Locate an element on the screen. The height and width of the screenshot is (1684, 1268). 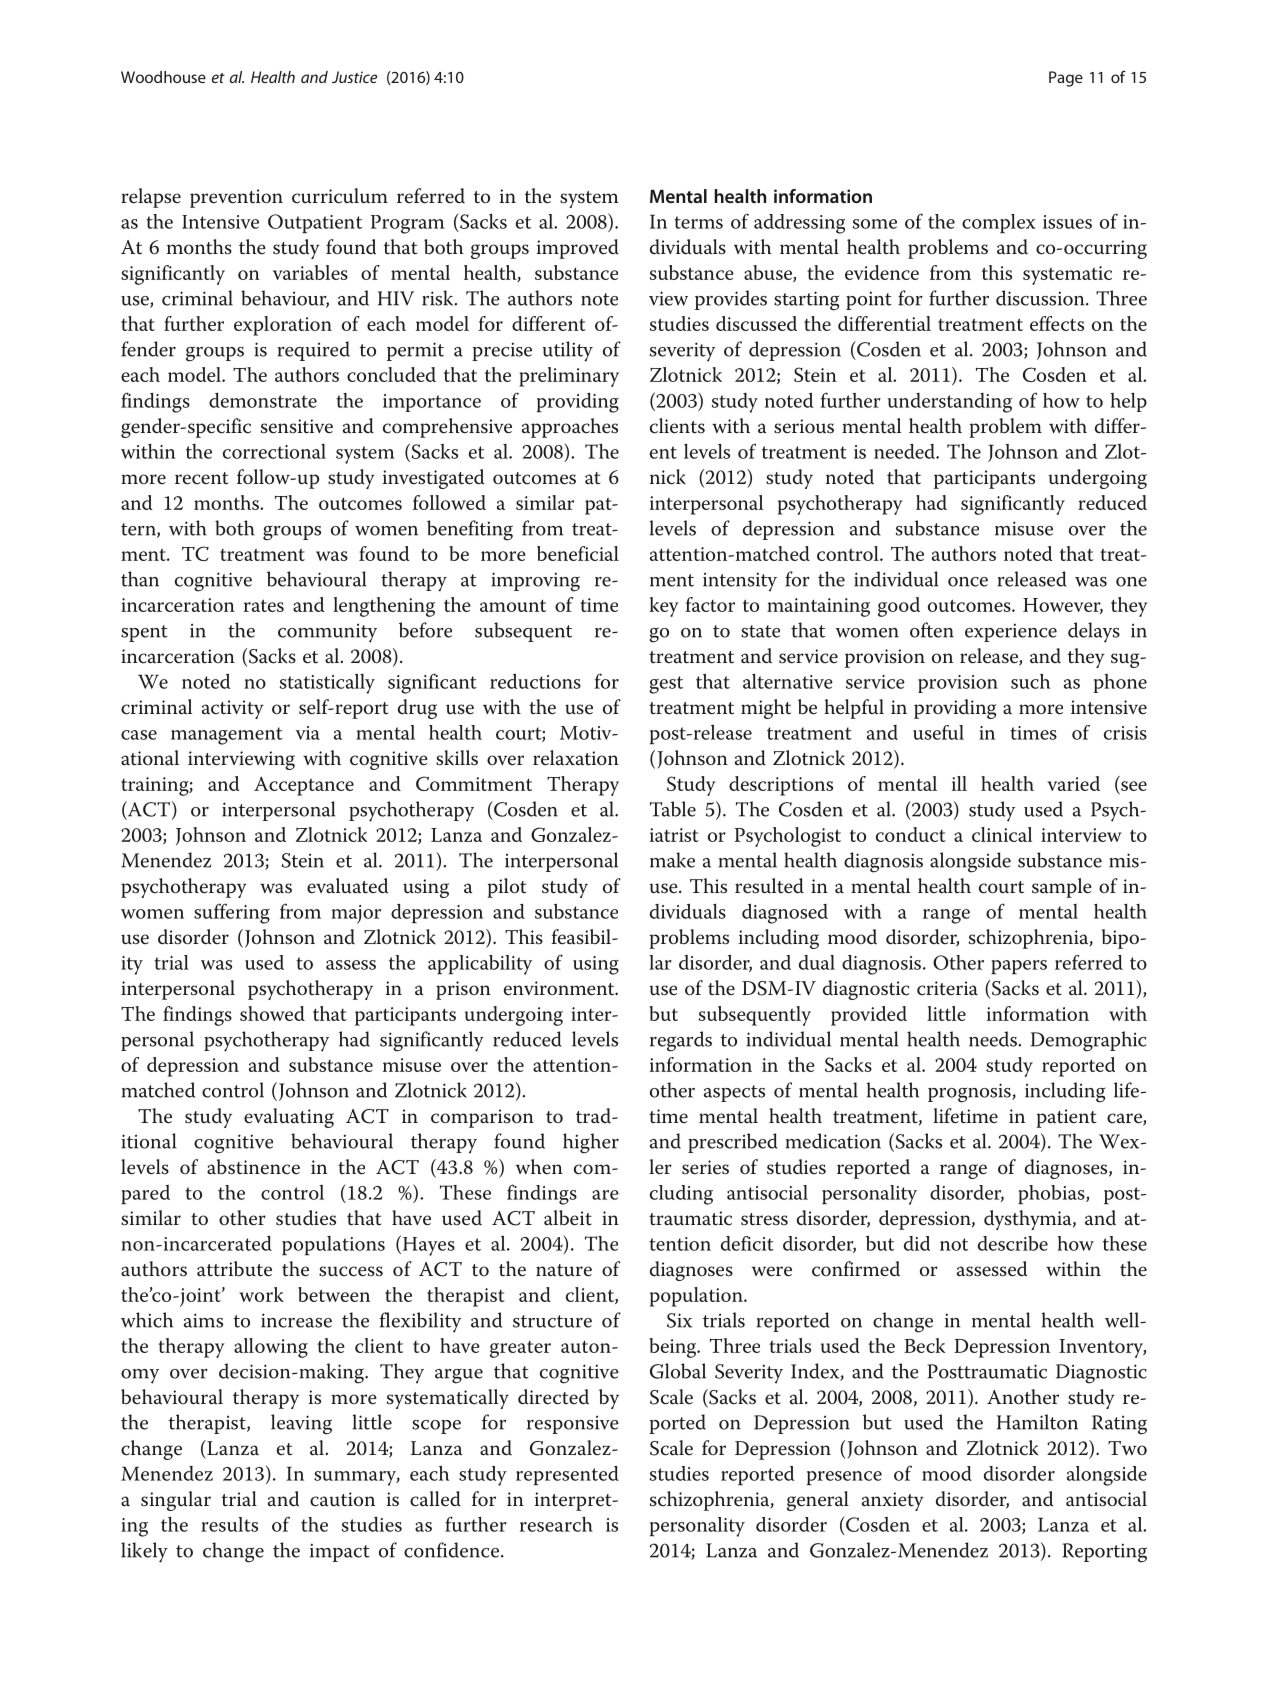
Hamilton is located at coordinates (1037, 1422).
